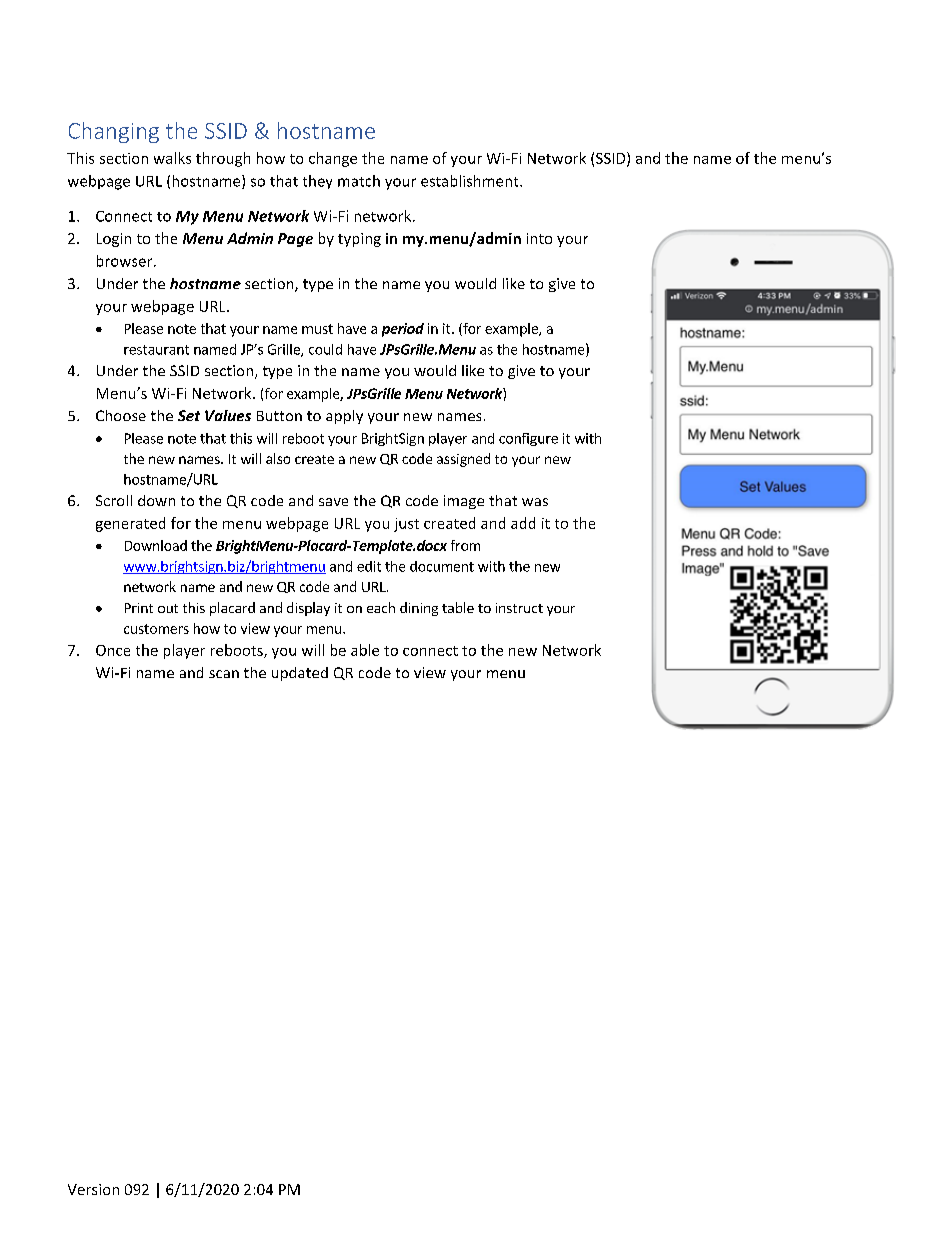 The height and width of the screenshot is (1233, 952). What do you see at coordinates (300, 674) in the screenshot?
I see `updated` at bounding box center [300, 674].
